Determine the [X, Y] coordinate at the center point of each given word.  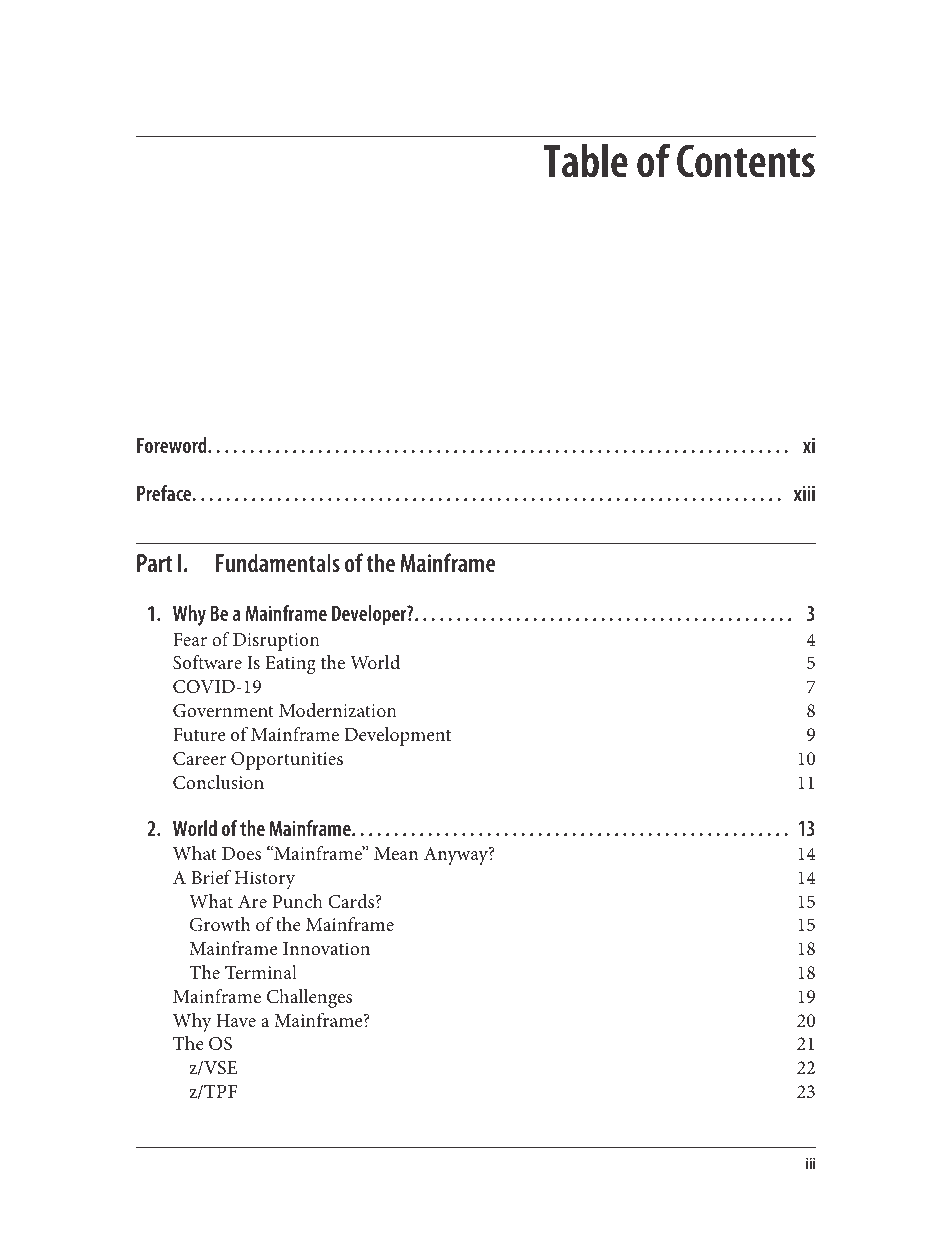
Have [236, 1020]
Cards [352, 901]
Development [398, 736]
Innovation [326, 948]
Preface [165, 493]
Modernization [338, 710]
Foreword [173, 445]
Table [585, 161]
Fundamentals [278, 562]
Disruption [276, 642]
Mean [396, 853]
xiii [804, 493]
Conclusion [218, 782]
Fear [190, 639]
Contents [746, 161]
